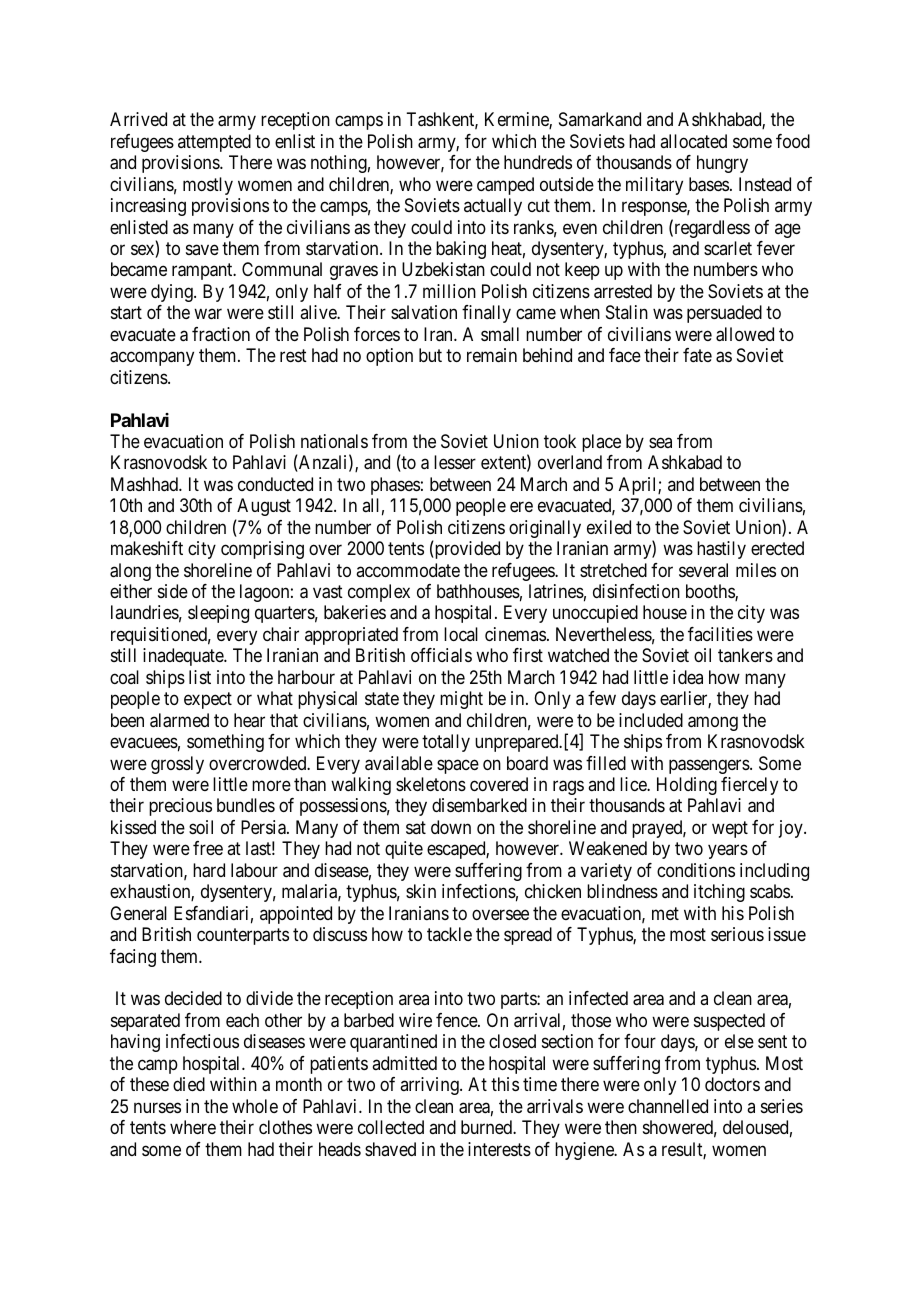 The width and height of the screenshot is (924, 1308). I want to click on hard, so click(209, 870).
